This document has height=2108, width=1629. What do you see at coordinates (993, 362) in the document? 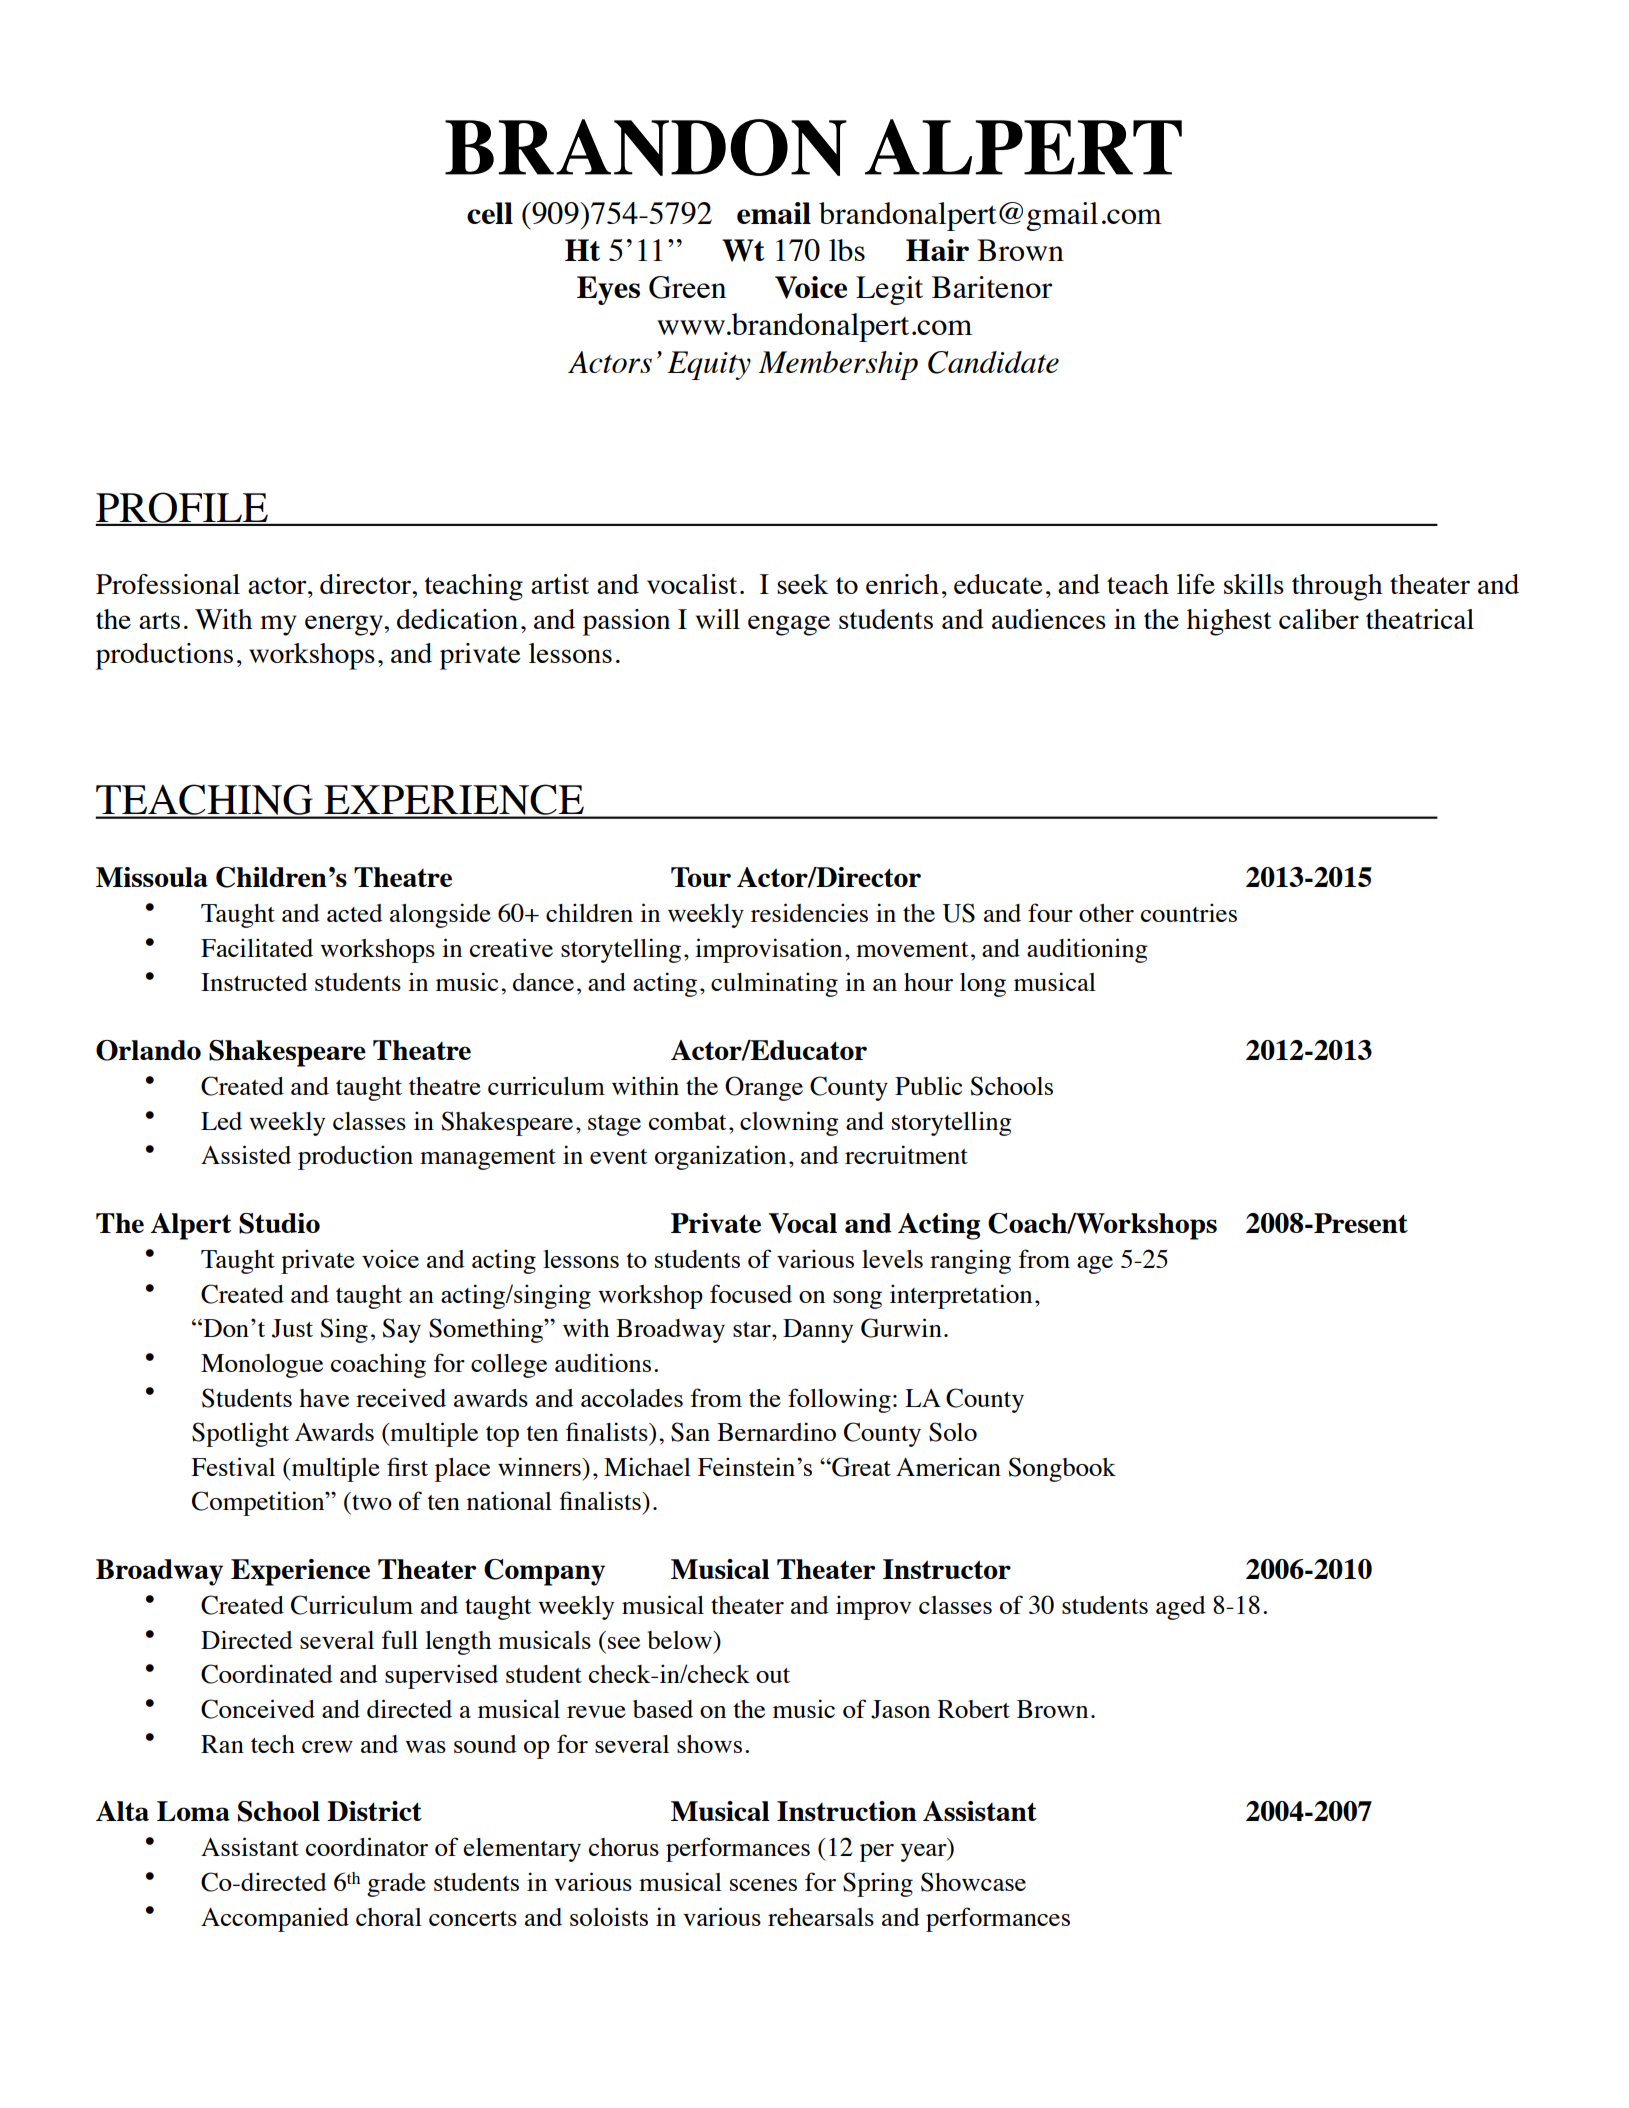
I see `Candidate` at bounding box center [993, 362].
